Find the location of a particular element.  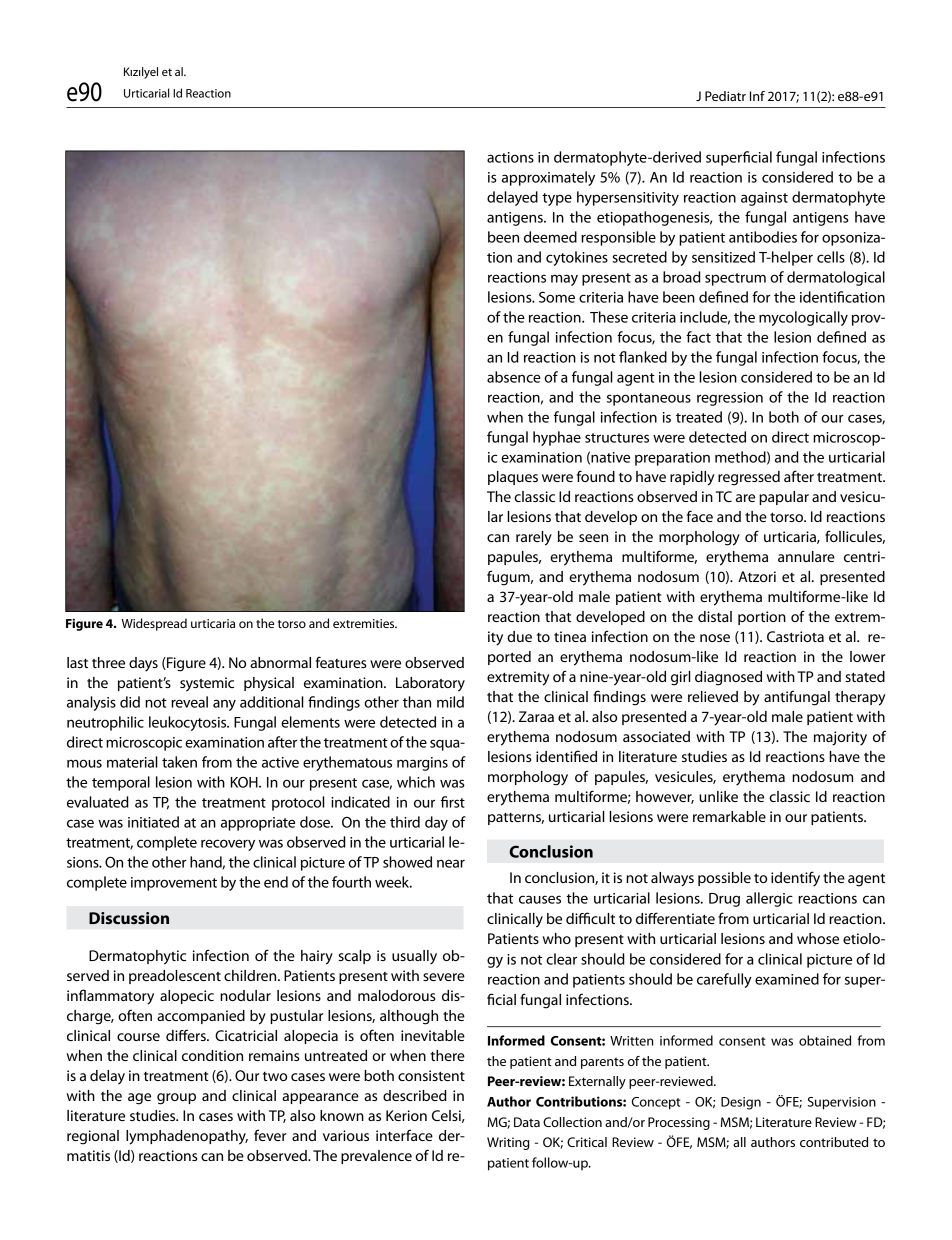

plaques is located at coordinates (513, 478).
